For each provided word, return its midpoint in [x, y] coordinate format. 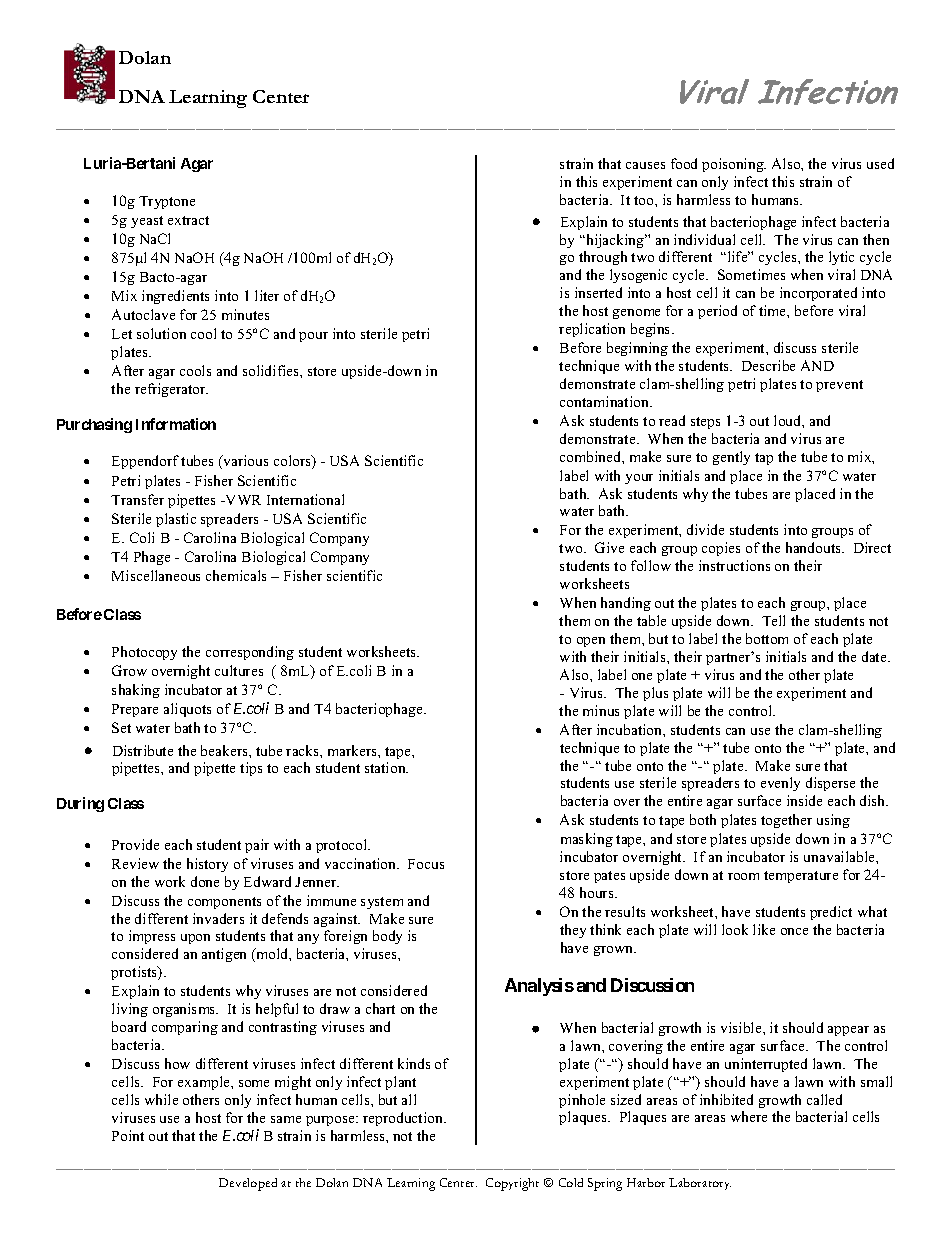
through [603, 258]
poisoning [734, 165]
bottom [767, 638]
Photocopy [144, 653]
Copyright [512, 1184]
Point [128, 1135]
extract [188, 220]
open [591, 642]
